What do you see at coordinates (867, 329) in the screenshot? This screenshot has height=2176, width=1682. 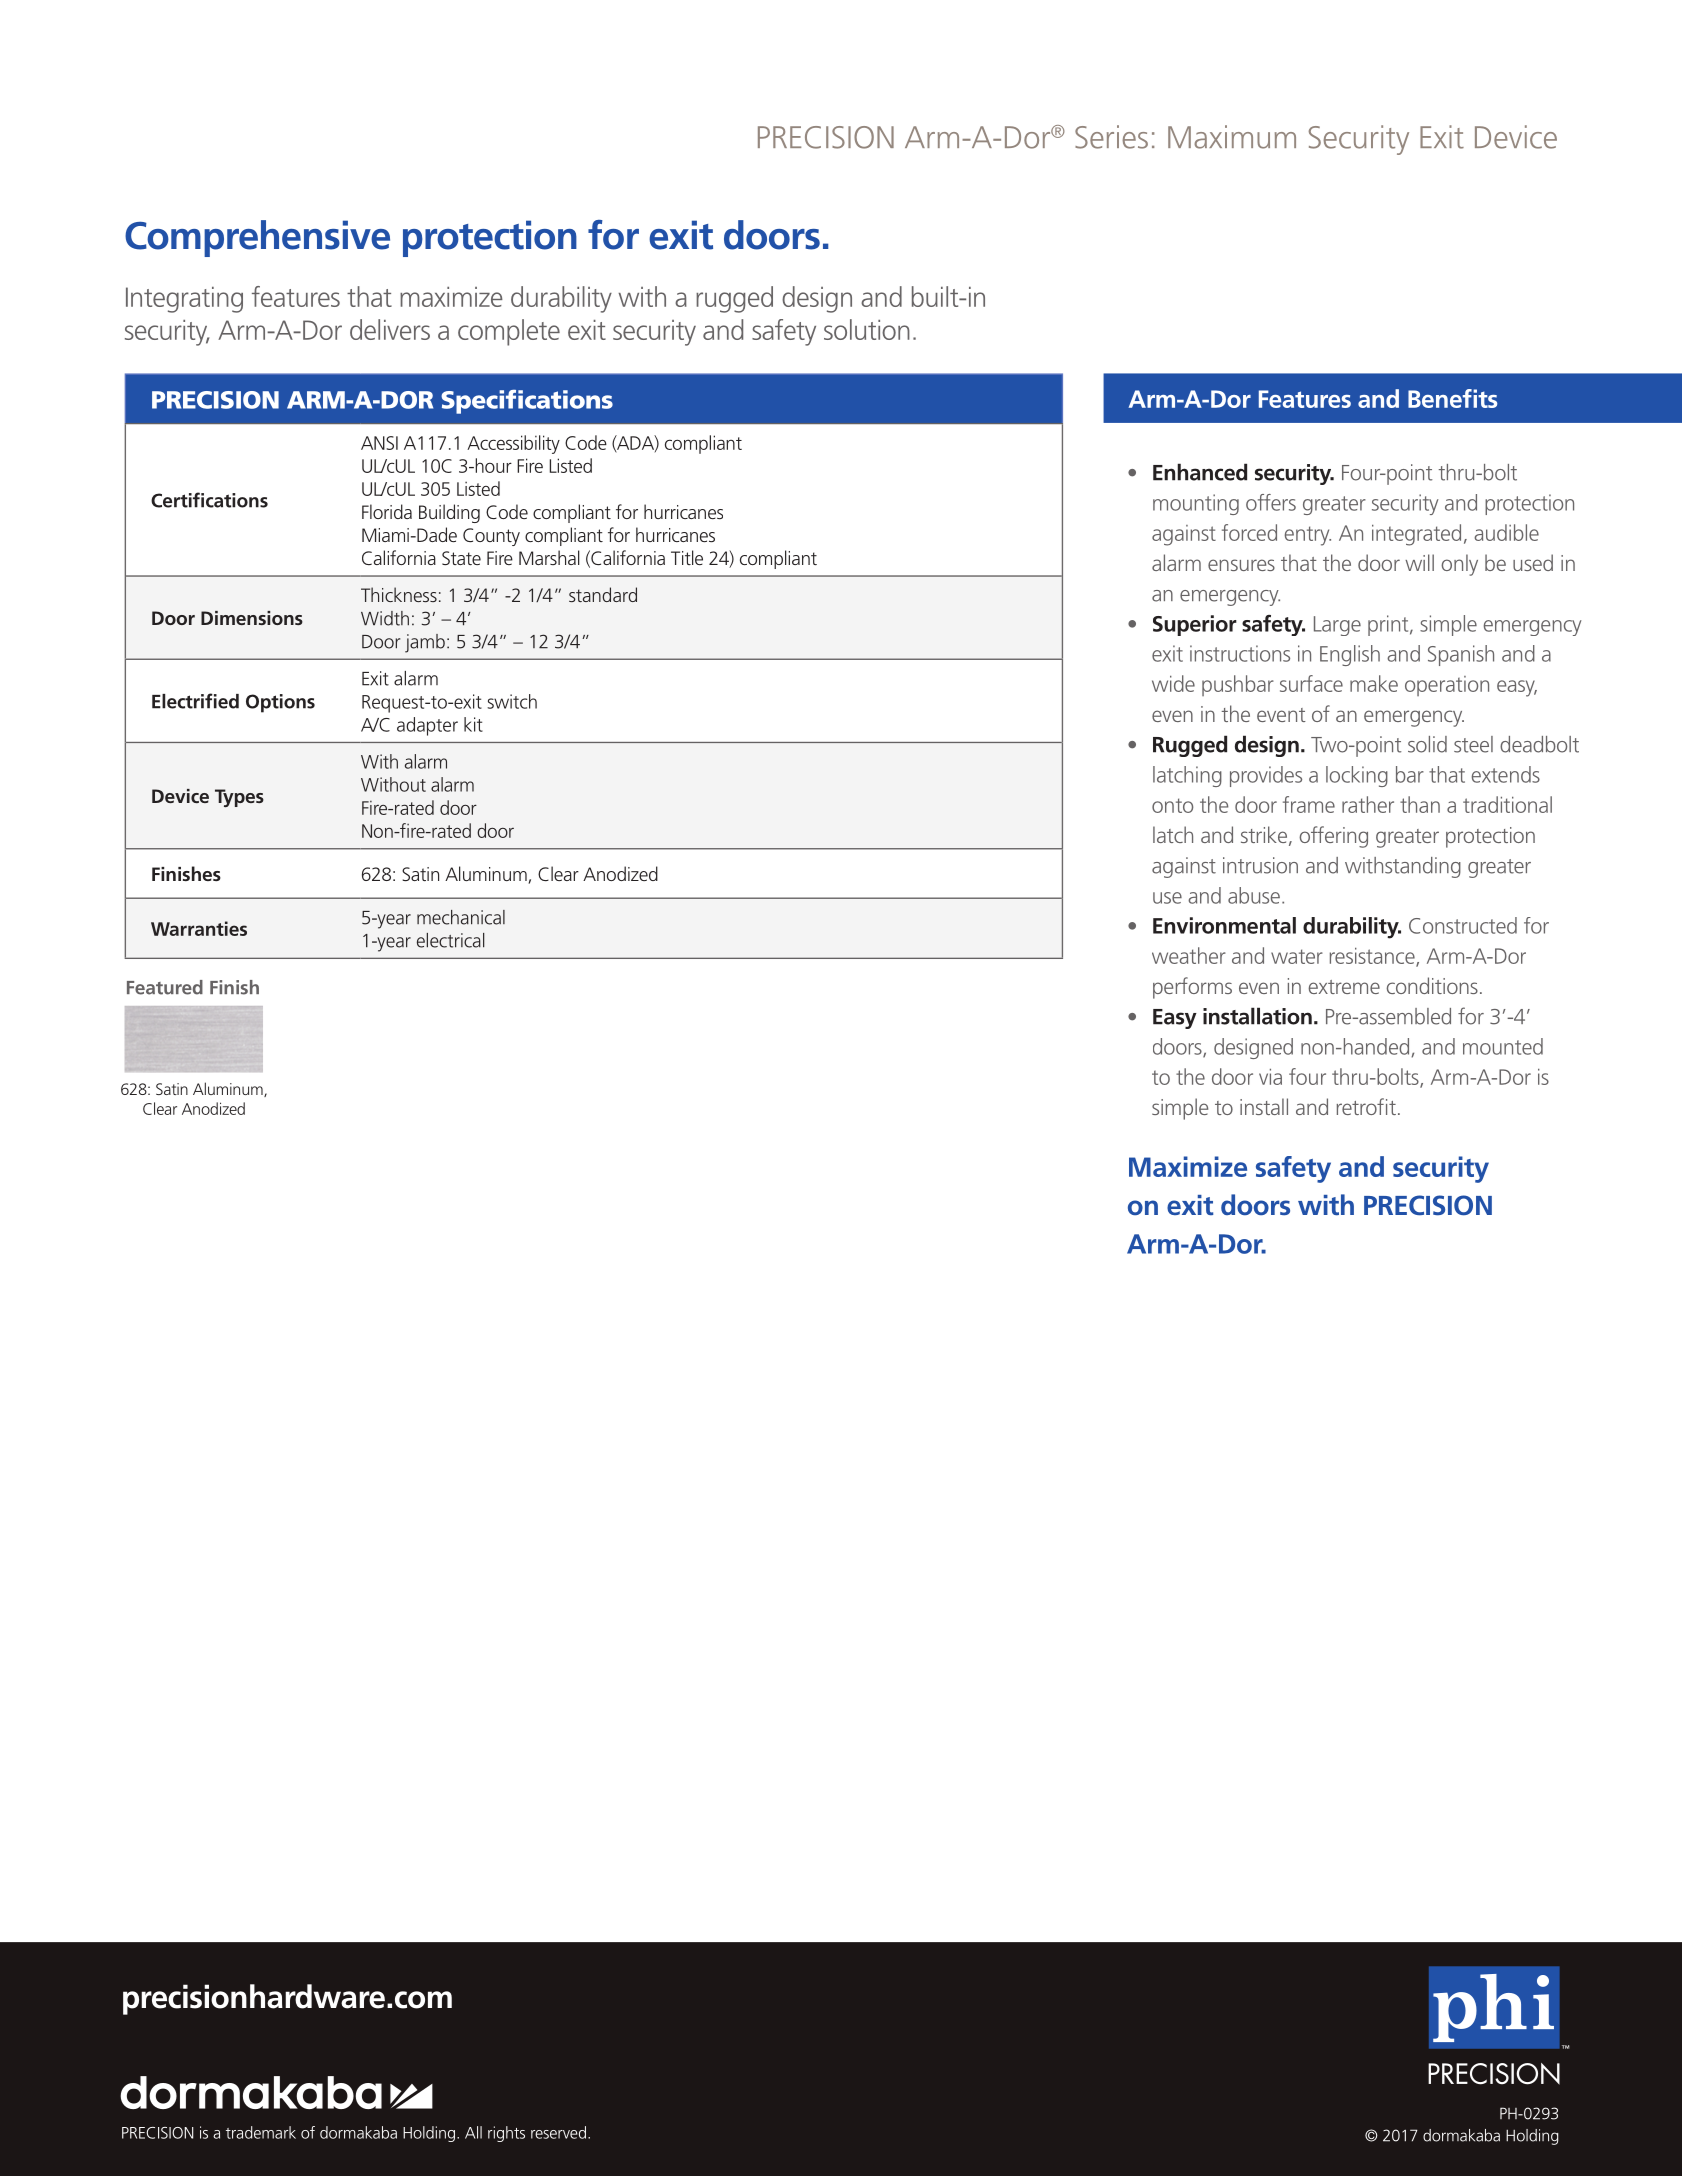 I see `solution` at bounding box center [867, 329].
